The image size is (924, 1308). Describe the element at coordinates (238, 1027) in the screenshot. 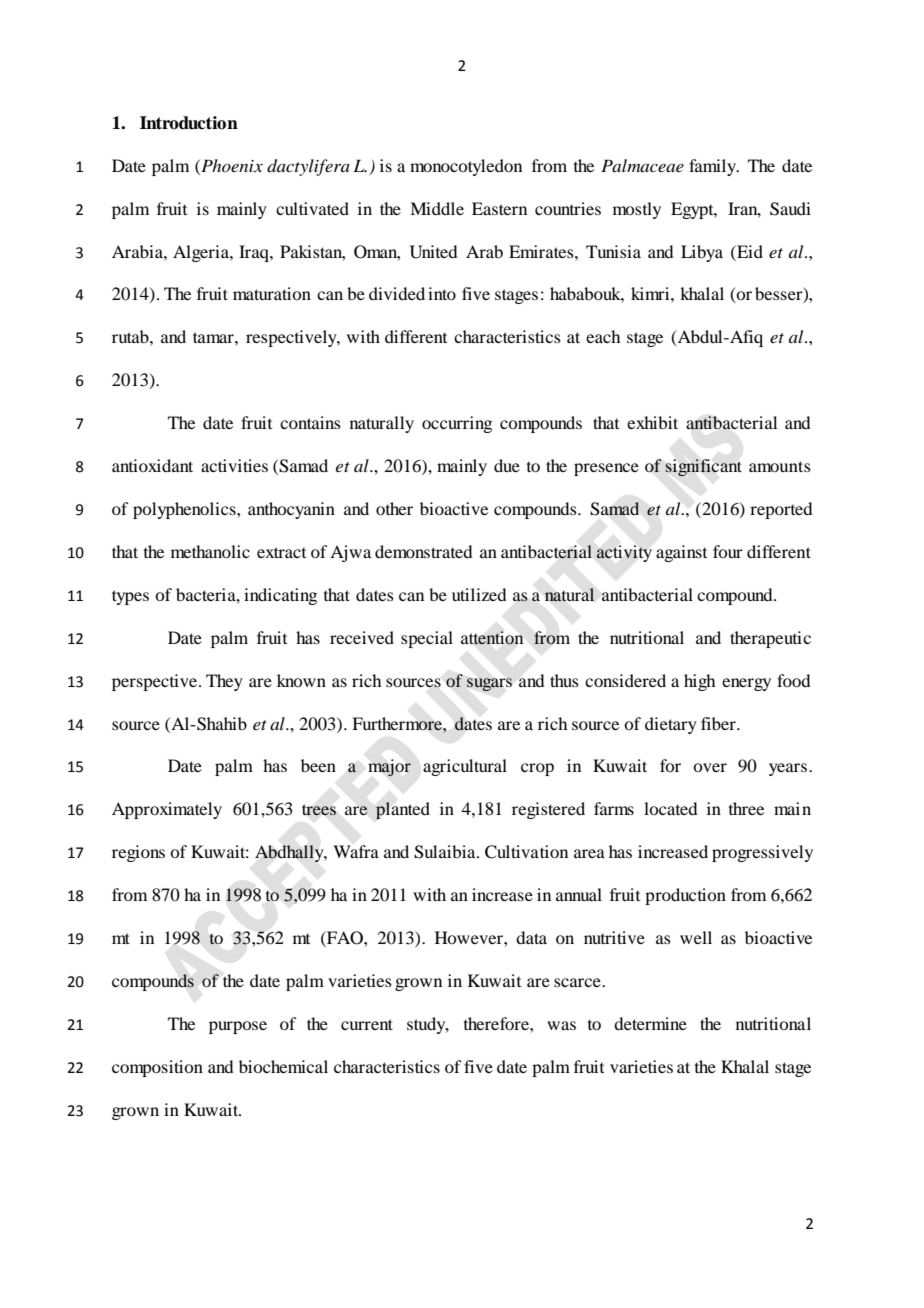

I see `purpose` at that location.
